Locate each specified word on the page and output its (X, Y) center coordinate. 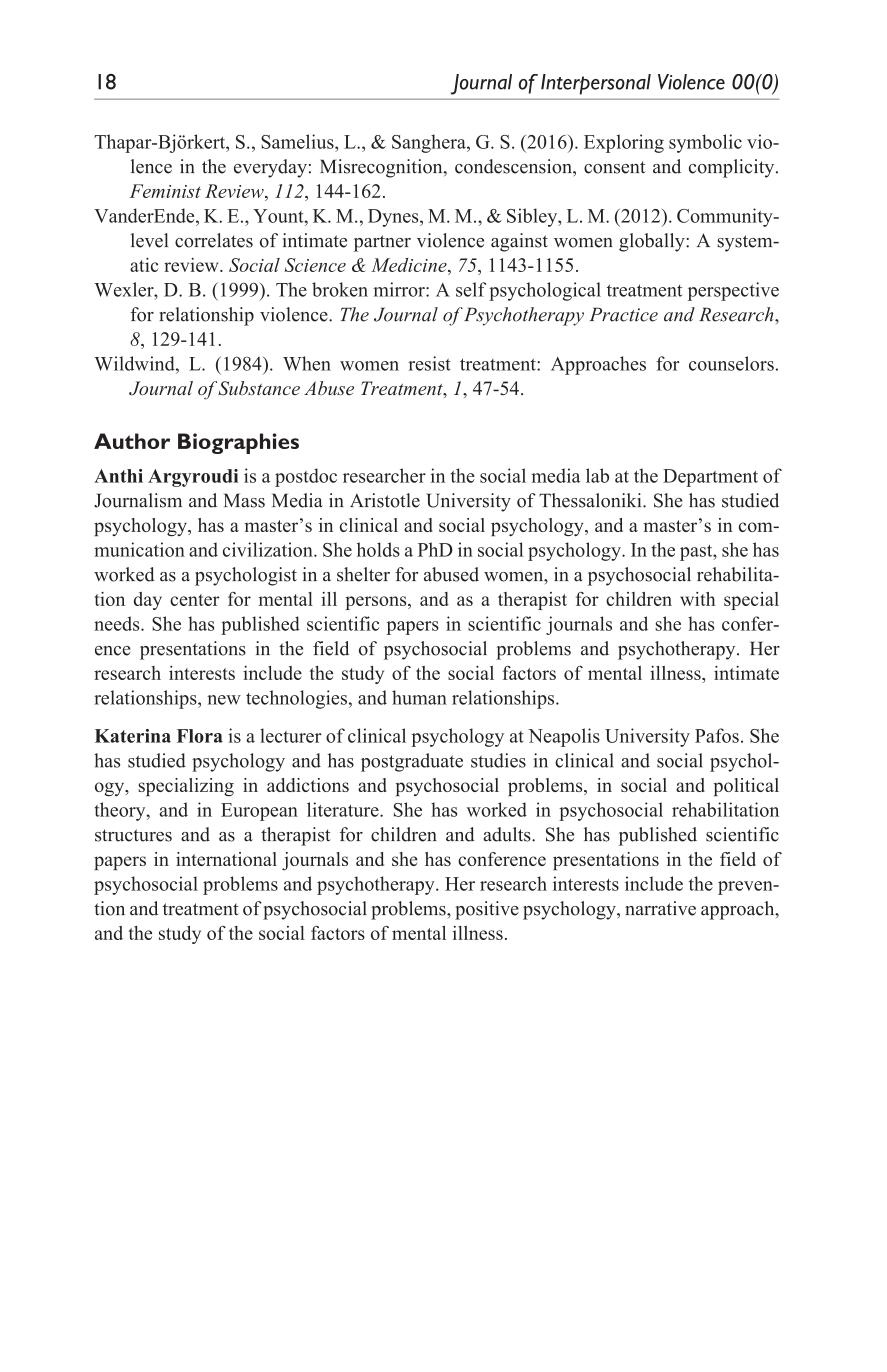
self (471, 289)
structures (133, 835)
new (224, 700)
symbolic (705, 143)
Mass (244, 500)
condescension (514, 166)
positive (487, 910)
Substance (259, 388)
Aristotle (385, 500)
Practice (624, 314)
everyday (270, 168)
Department (710, 478)
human (419, 697)
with (698, 599)
